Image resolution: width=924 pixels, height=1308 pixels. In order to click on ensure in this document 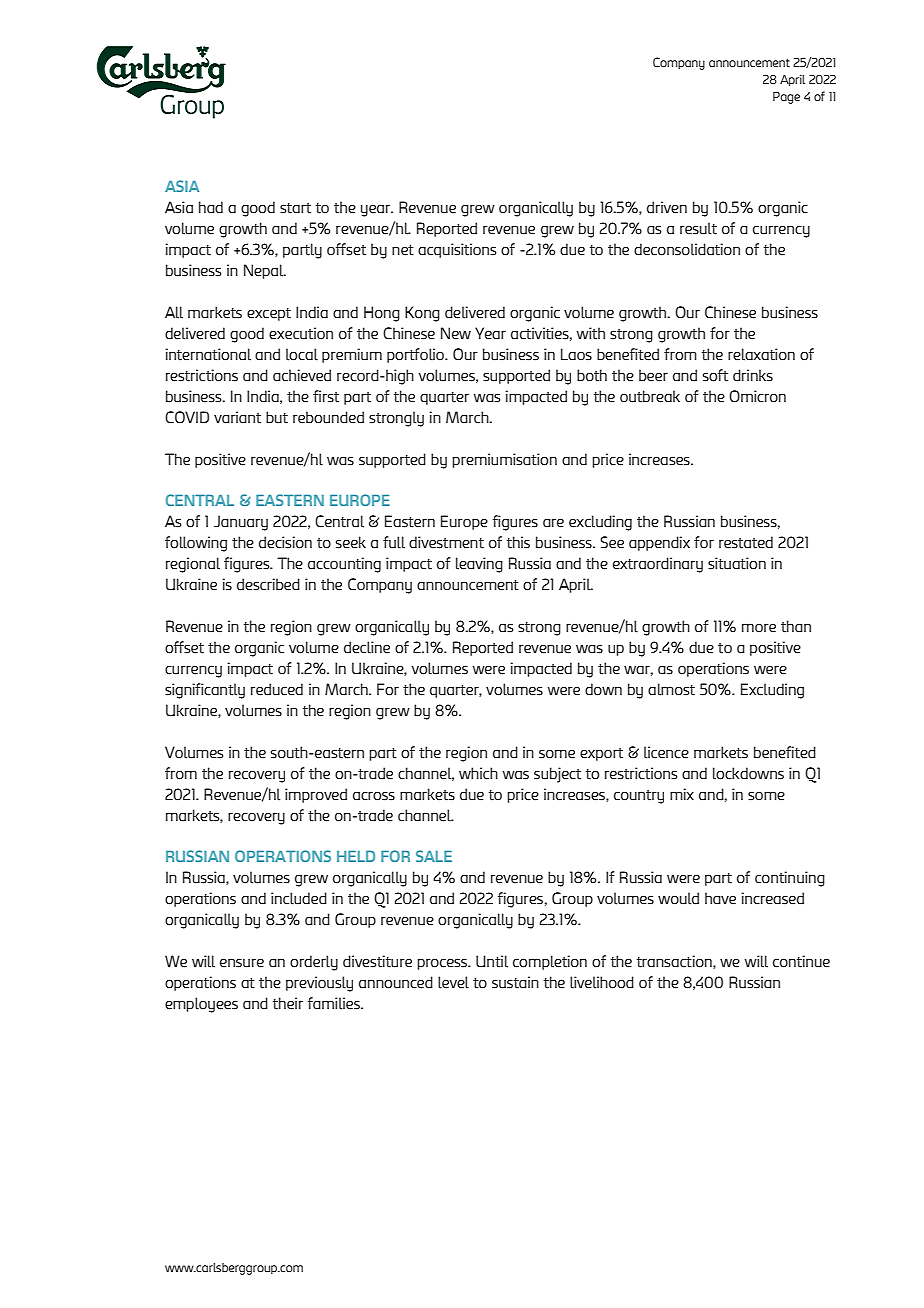, I will do `click(242, 963)`.
